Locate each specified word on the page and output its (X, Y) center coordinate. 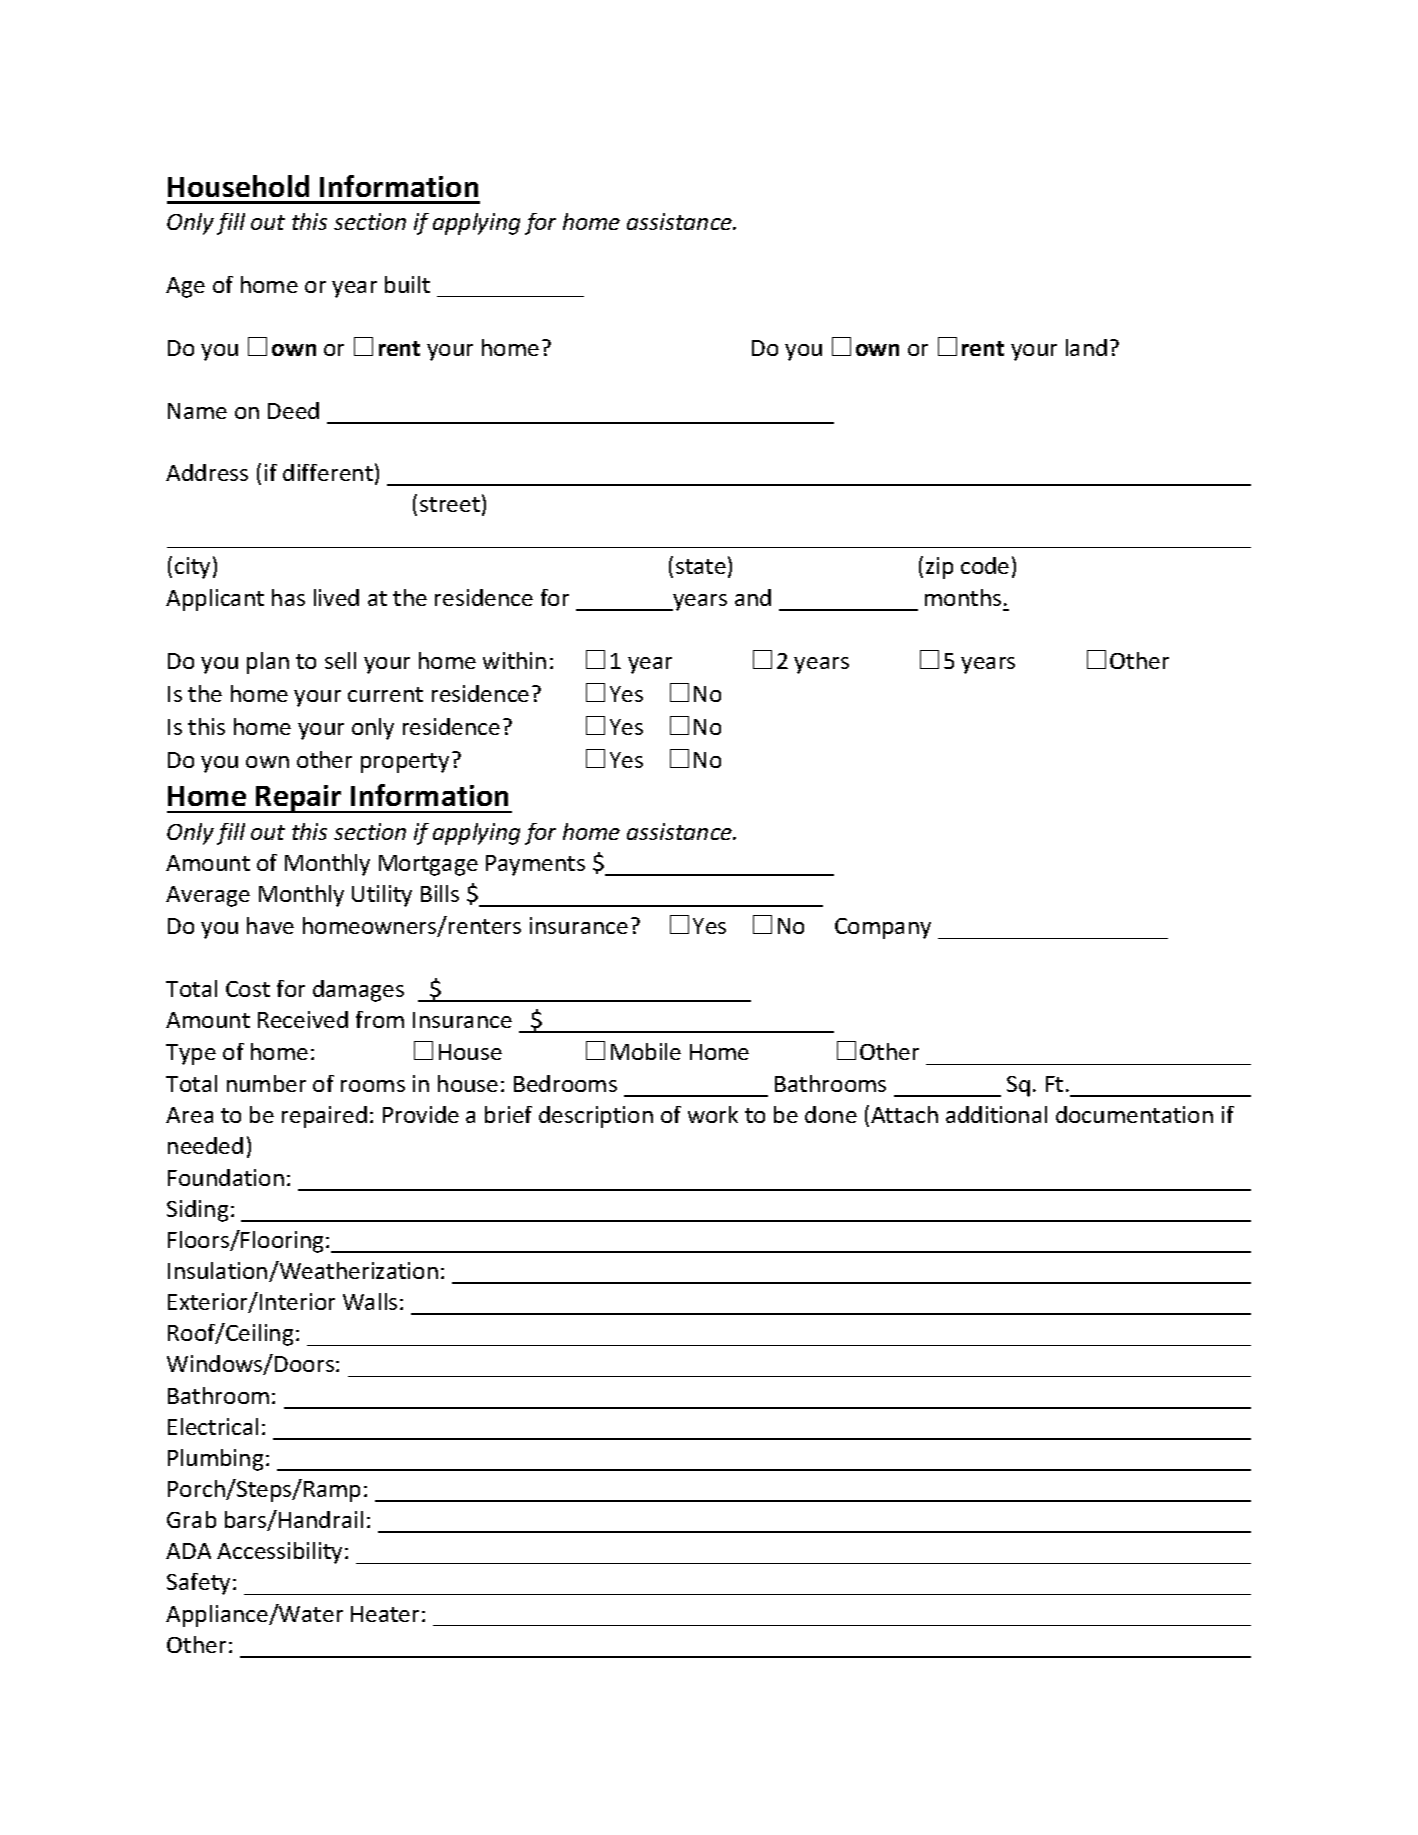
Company (883, 928)
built (407, 284)
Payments (535, 865)
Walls (370, 1301)
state (701, 566)
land (1086, 347)
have (270, 925)
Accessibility (281, 1553)
